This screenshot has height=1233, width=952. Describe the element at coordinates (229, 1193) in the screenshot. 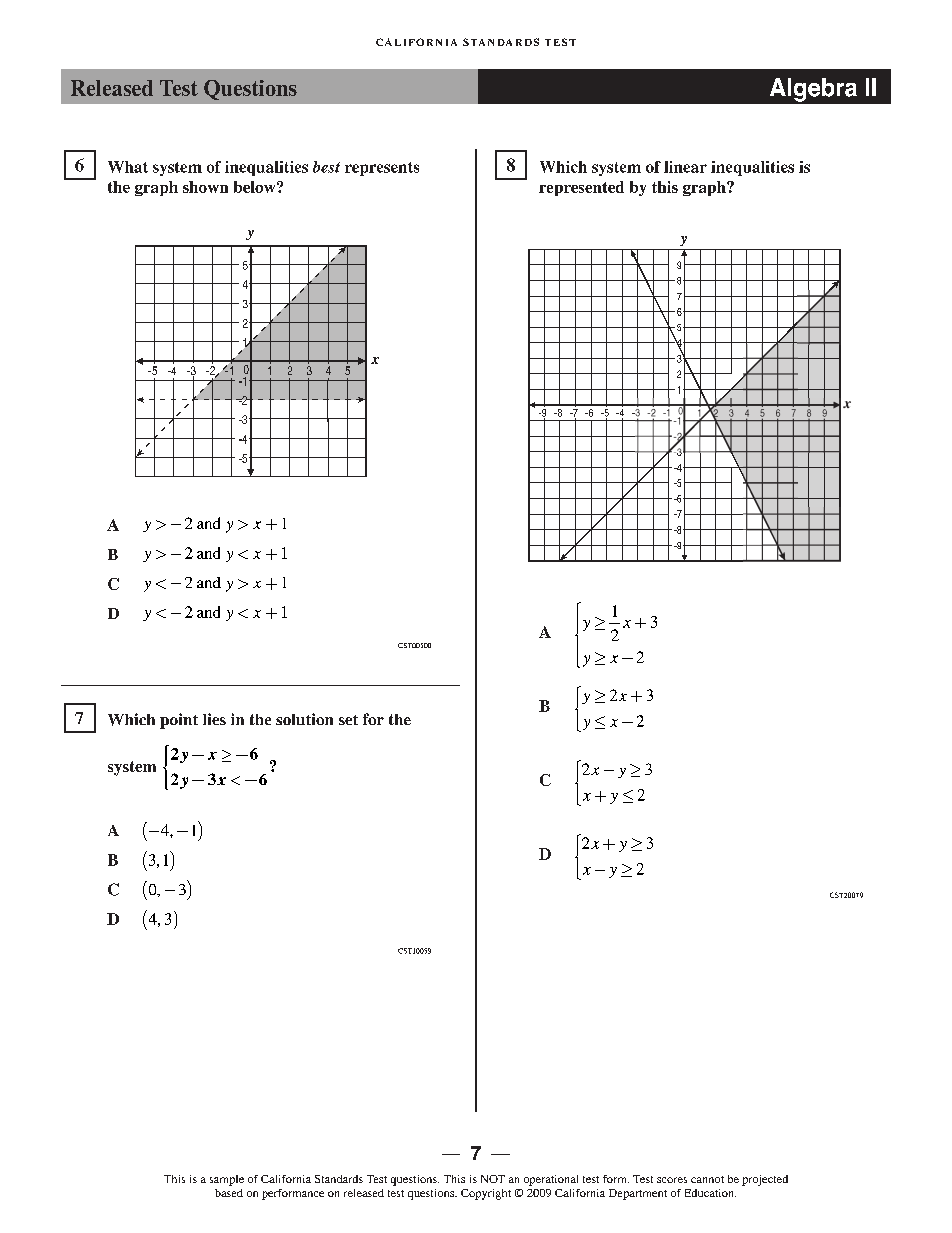

I see `based` at that location.
